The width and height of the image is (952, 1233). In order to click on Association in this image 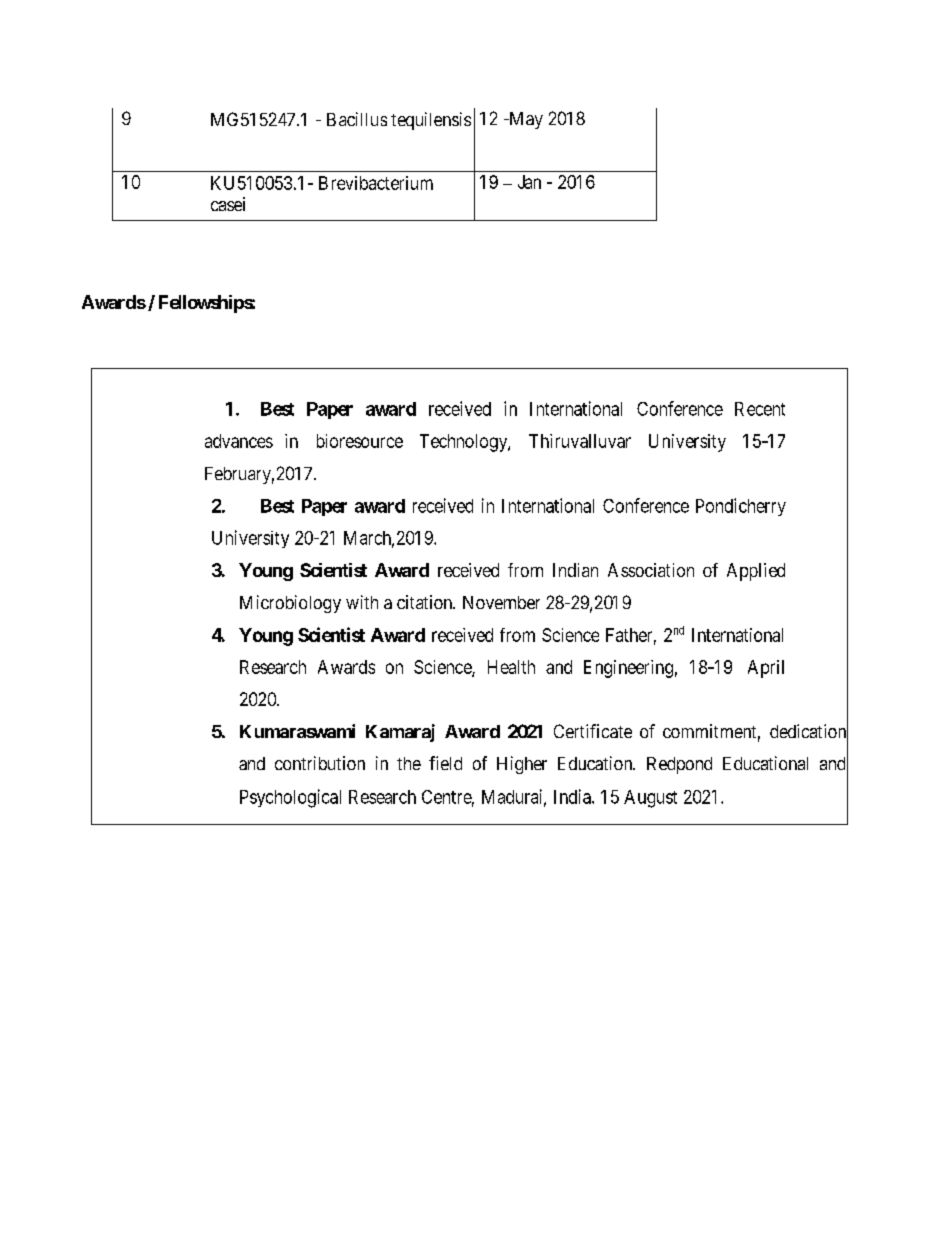, I will do `click(651, 570)`.
